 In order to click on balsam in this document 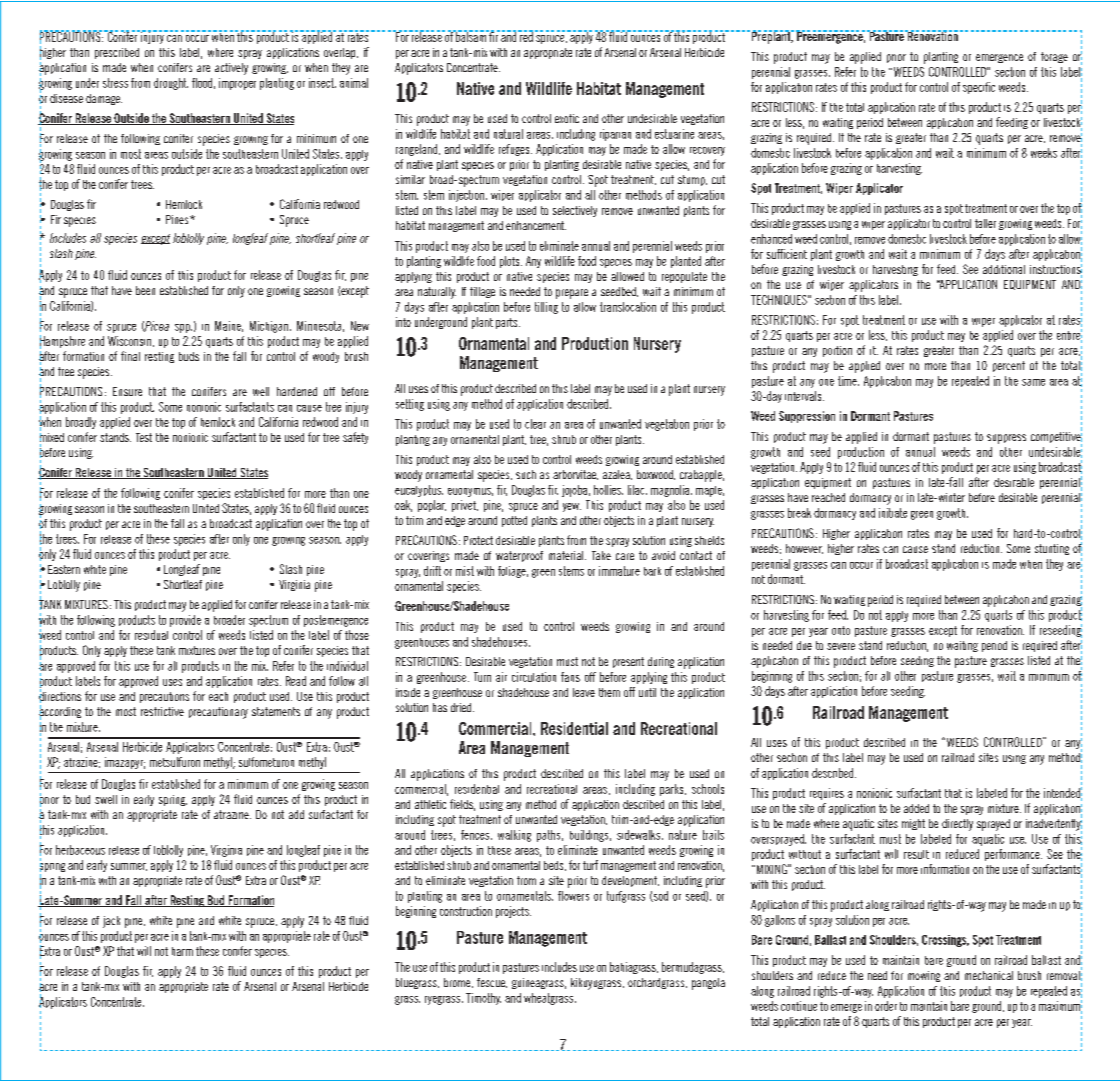, I will do `click(471, 36)`.
